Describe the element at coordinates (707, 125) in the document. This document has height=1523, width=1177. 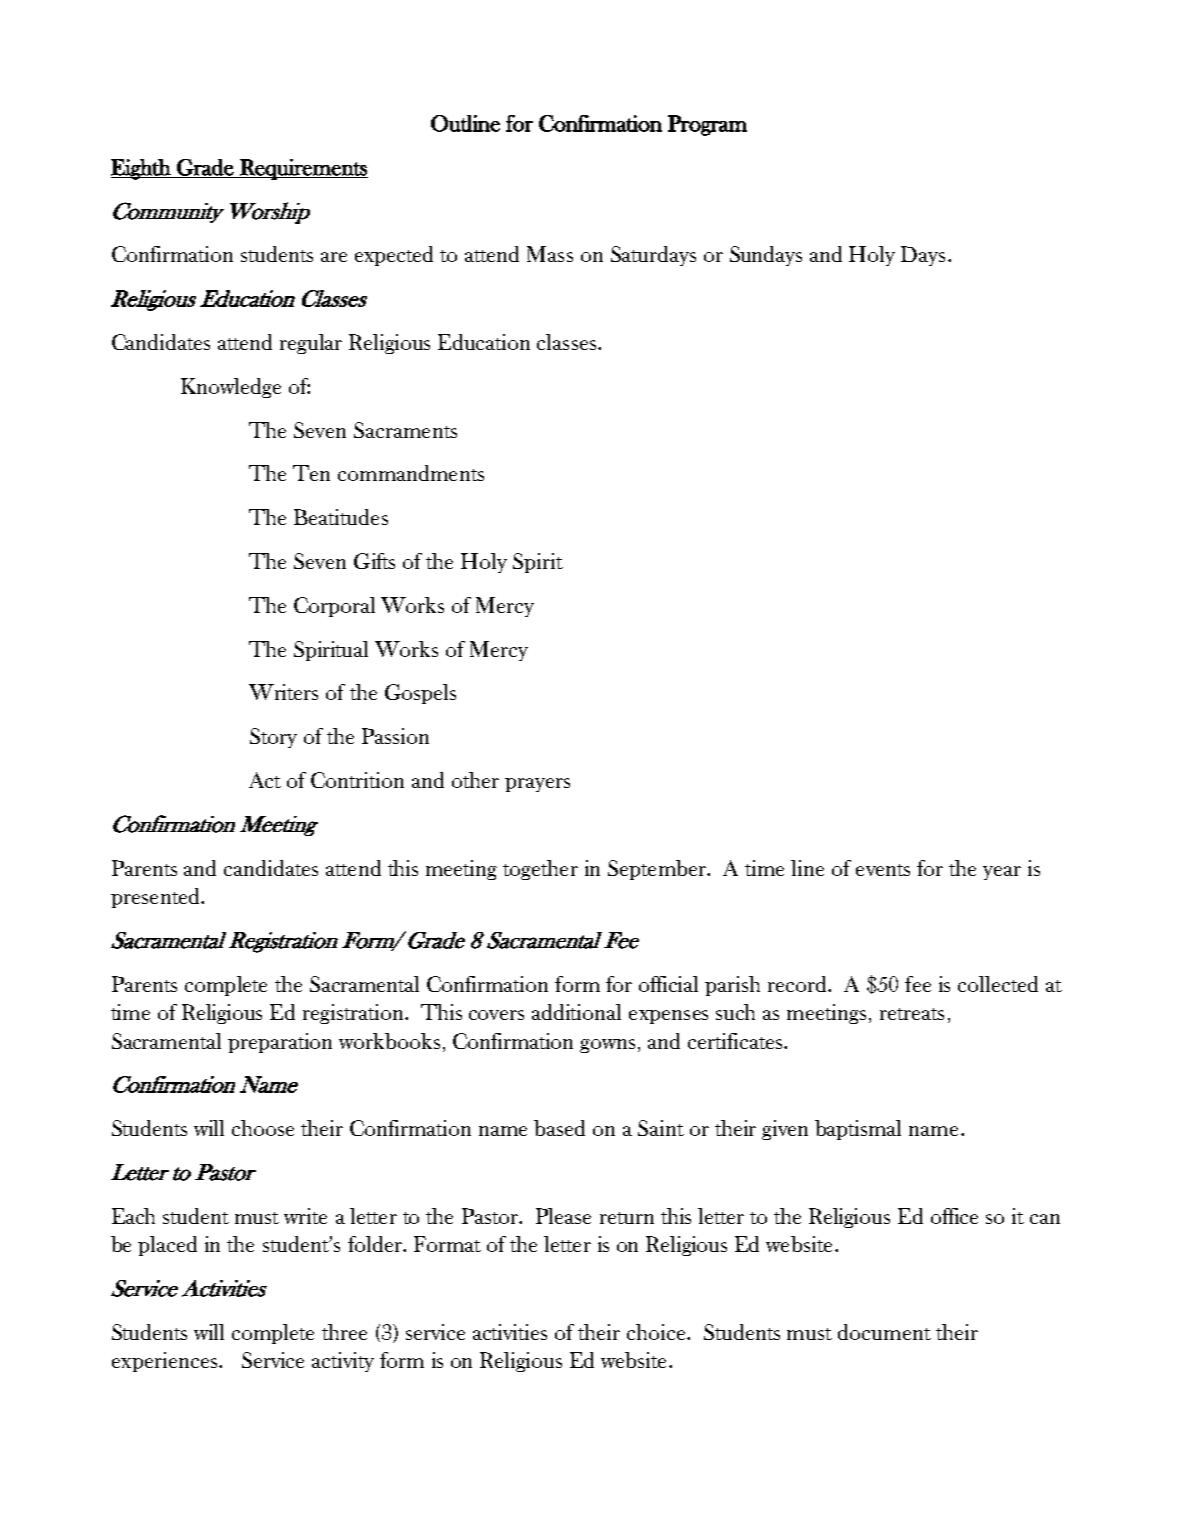
I see `Program` at that location.
